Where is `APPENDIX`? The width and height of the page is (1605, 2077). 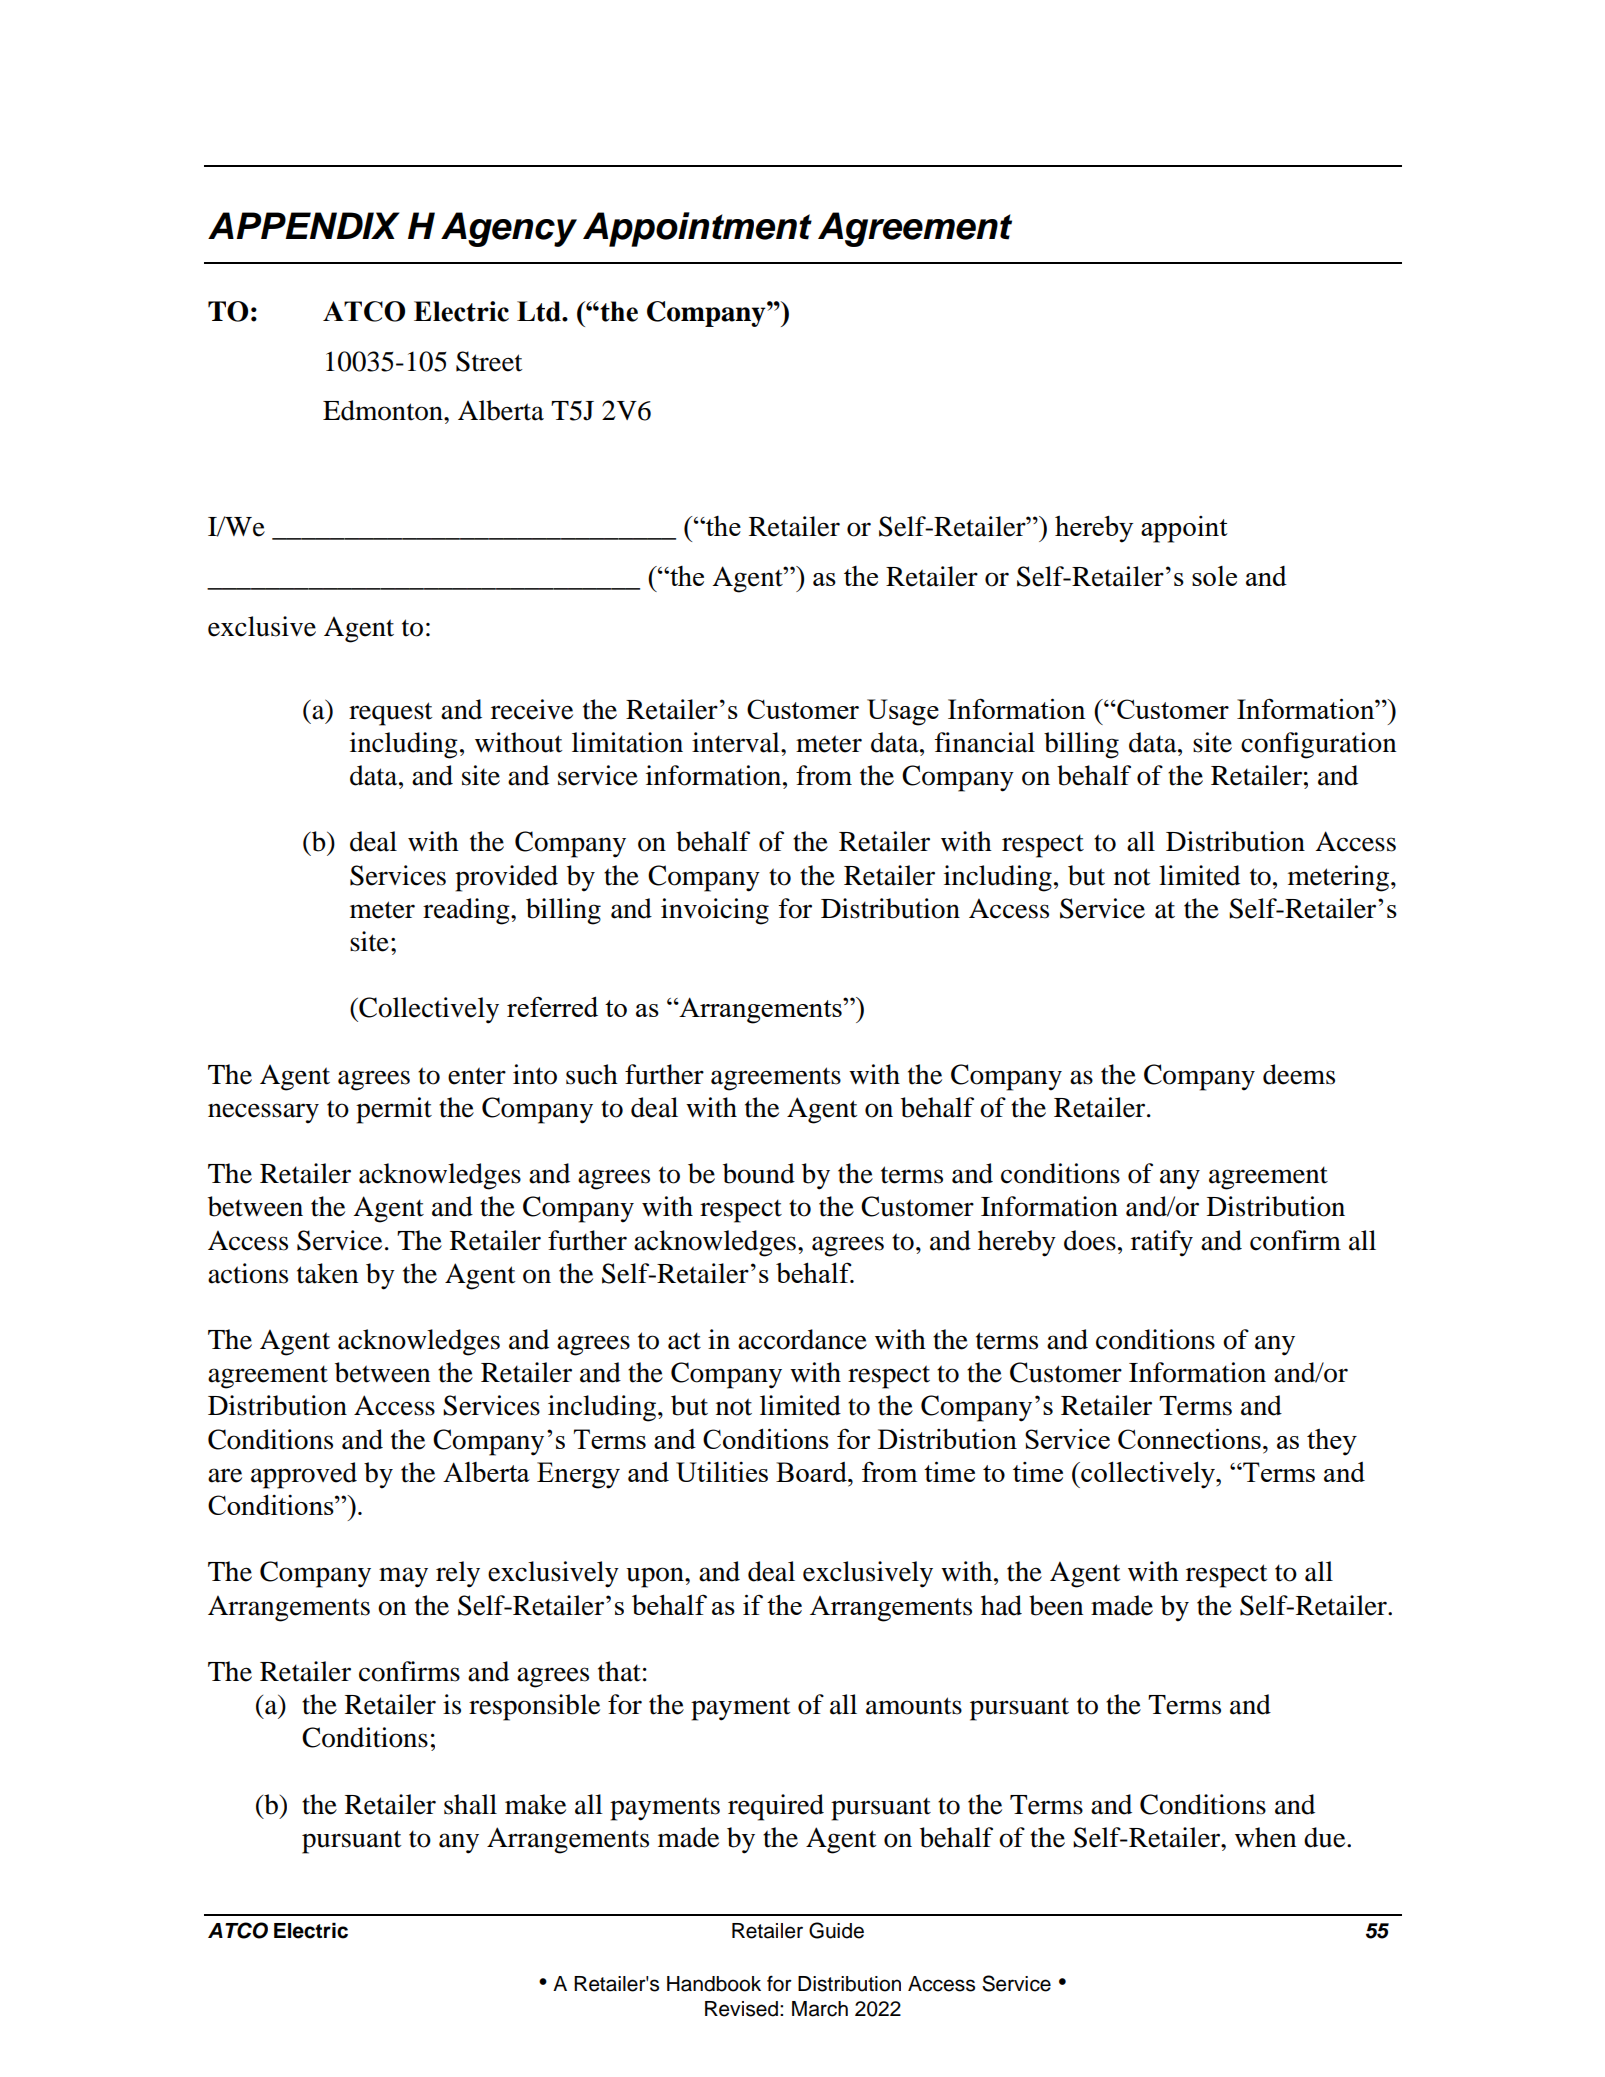
APPENDIX is located at coordinates (304, 225).
